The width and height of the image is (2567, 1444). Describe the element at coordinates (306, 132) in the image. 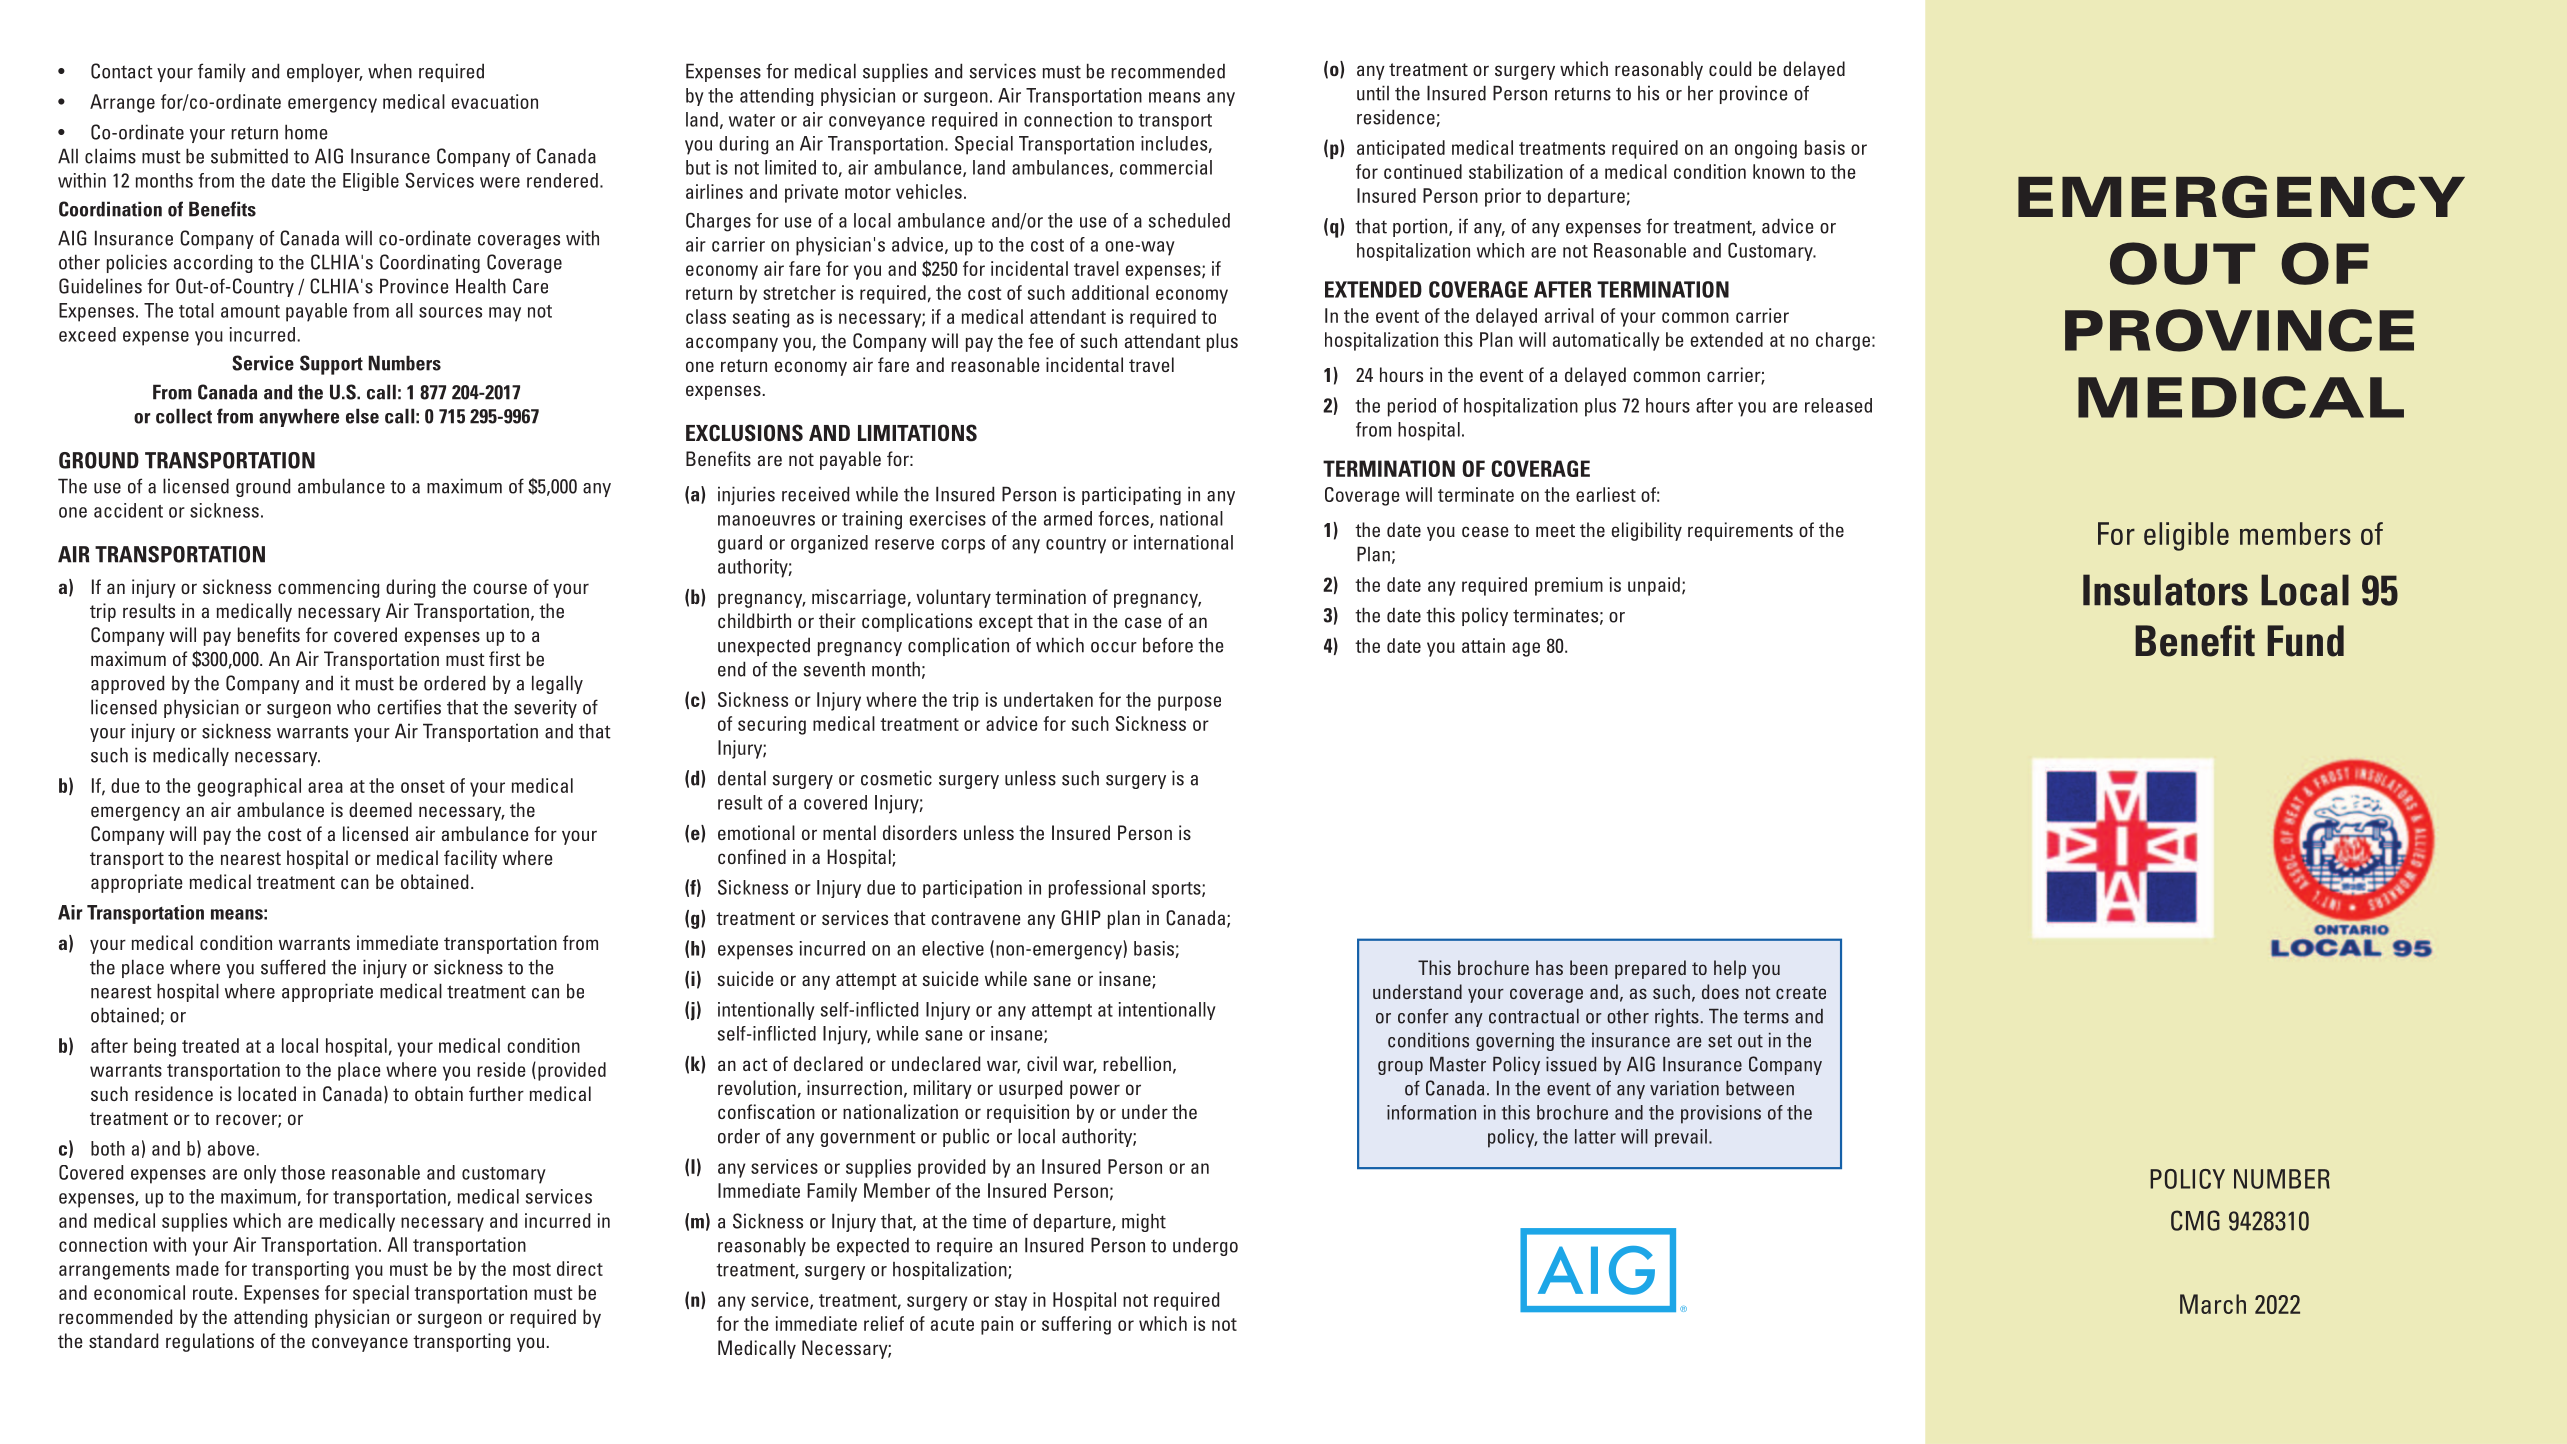

I see `home` at that location.
